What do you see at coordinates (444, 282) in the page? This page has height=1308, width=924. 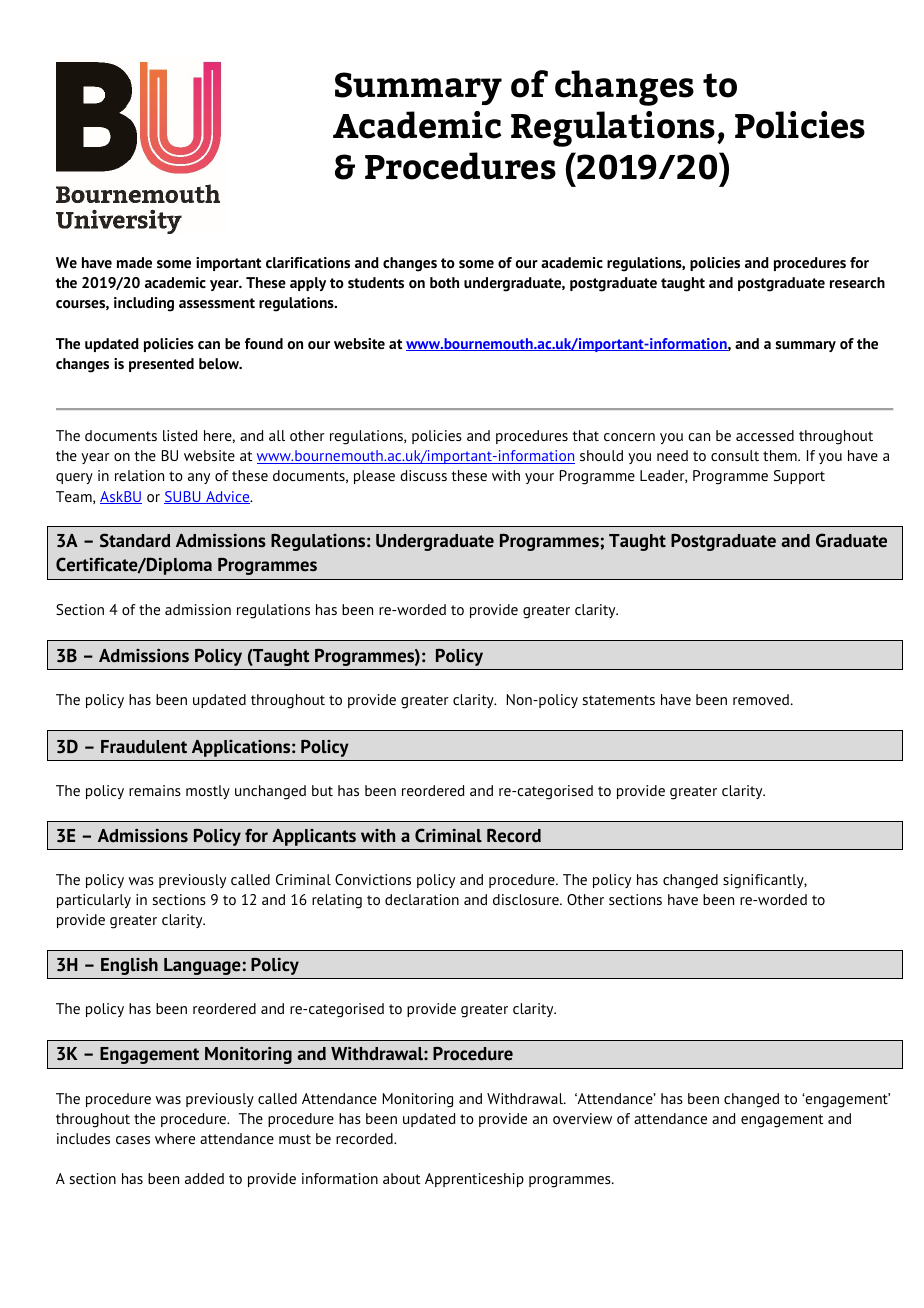 I see `both` at bounding box center [444, 282].
